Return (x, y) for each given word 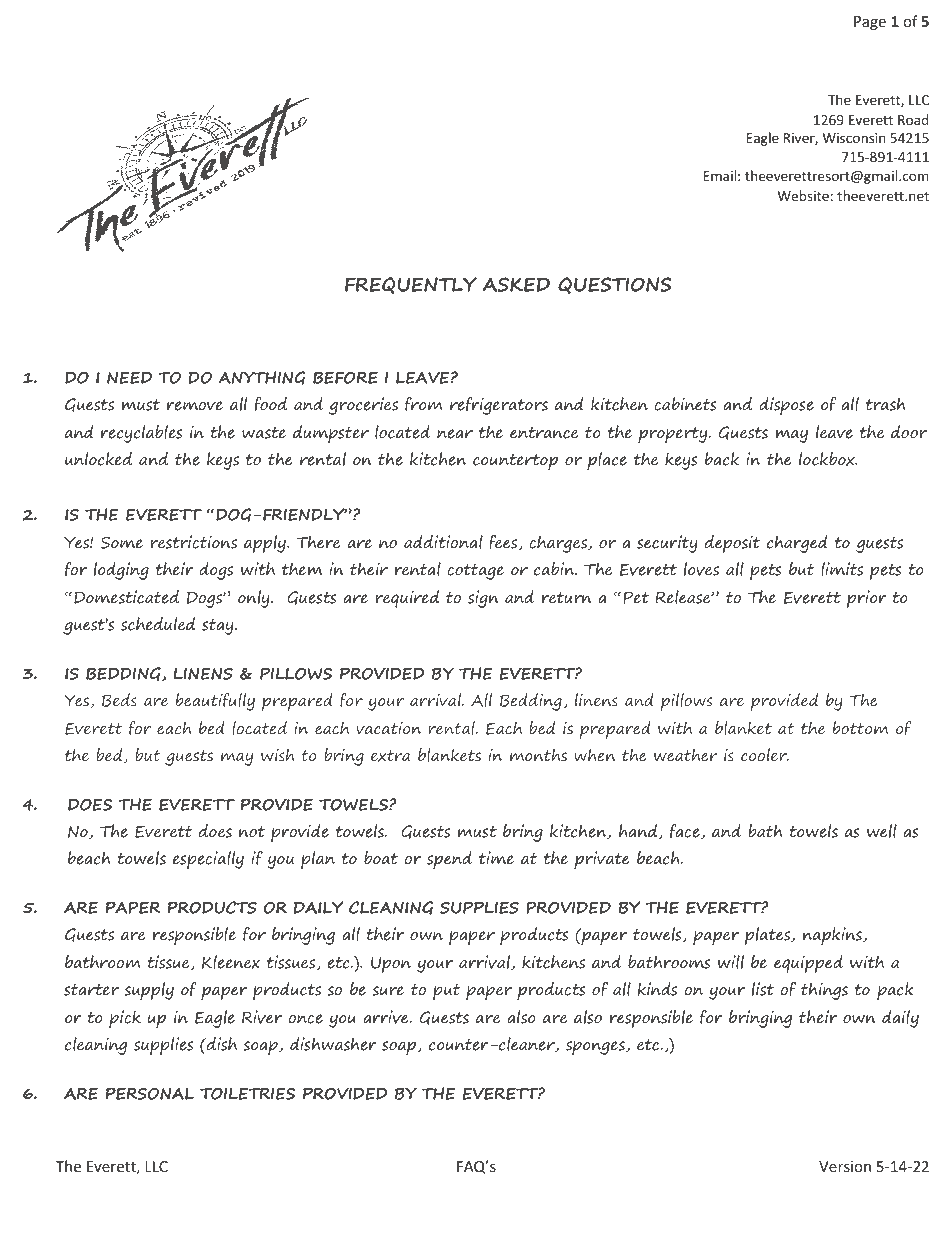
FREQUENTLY (411, 285)
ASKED (516, 284)
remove (195, 406)
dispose (786, 406)
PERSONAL (150, 1094)
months (538, 755)
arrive (387, 1017)
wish (277, 755)
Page (870, 23)
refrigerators (499, 405)
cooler (765, 755)
